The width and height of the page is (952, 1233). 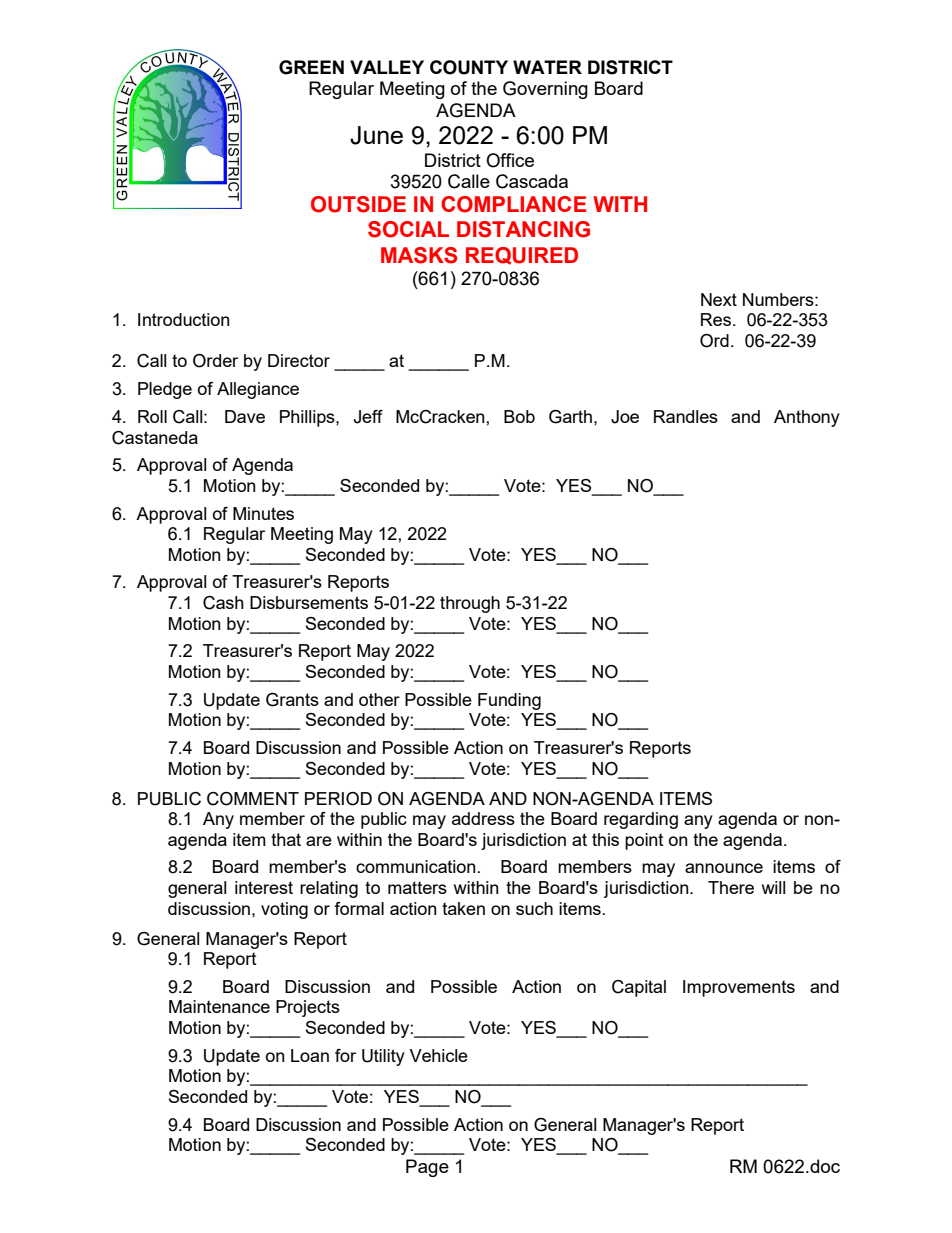 I want to click on Page, so click(x=427, y=1168).
